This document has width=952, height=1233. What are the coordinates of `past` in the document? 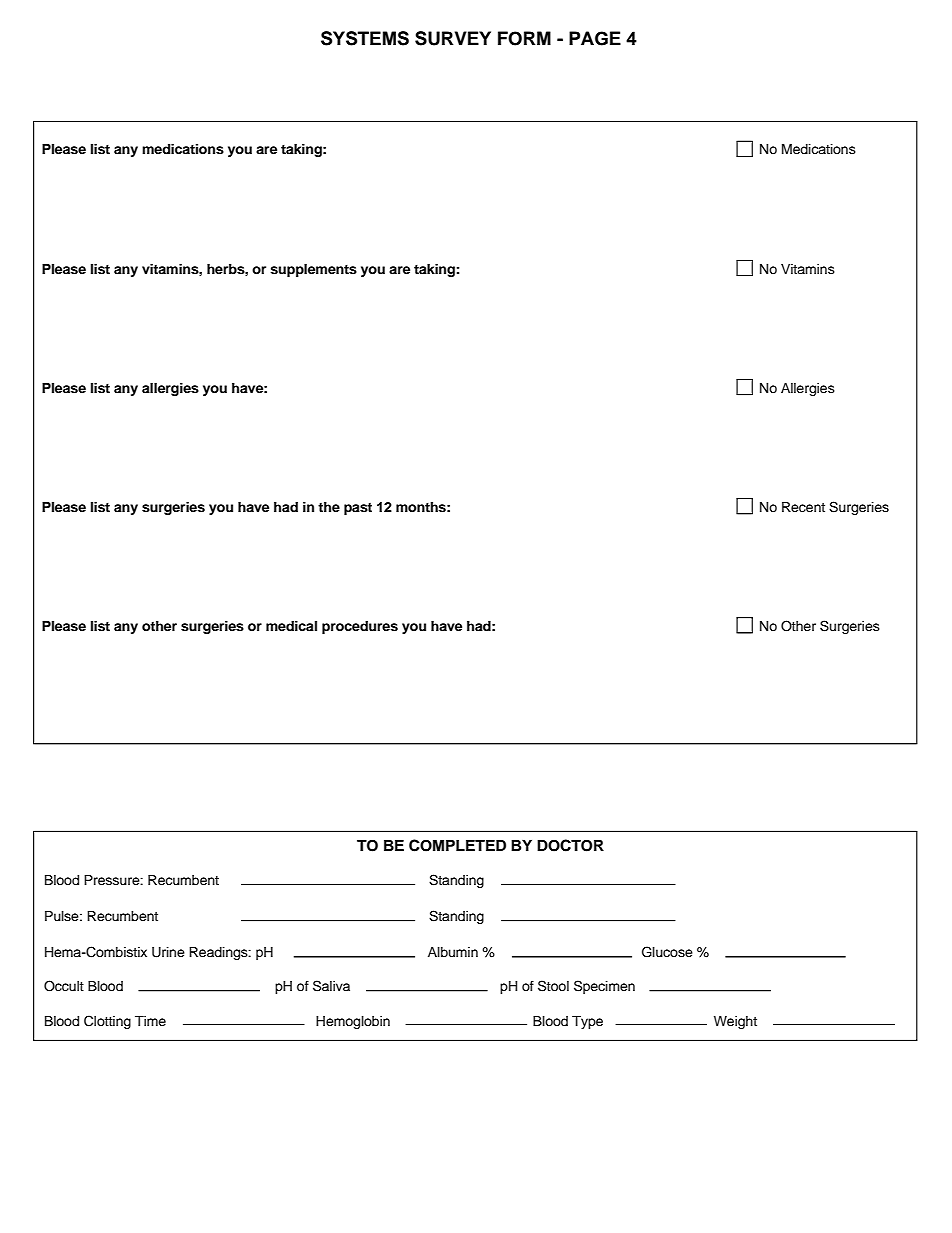 It's located at (358, 509).
